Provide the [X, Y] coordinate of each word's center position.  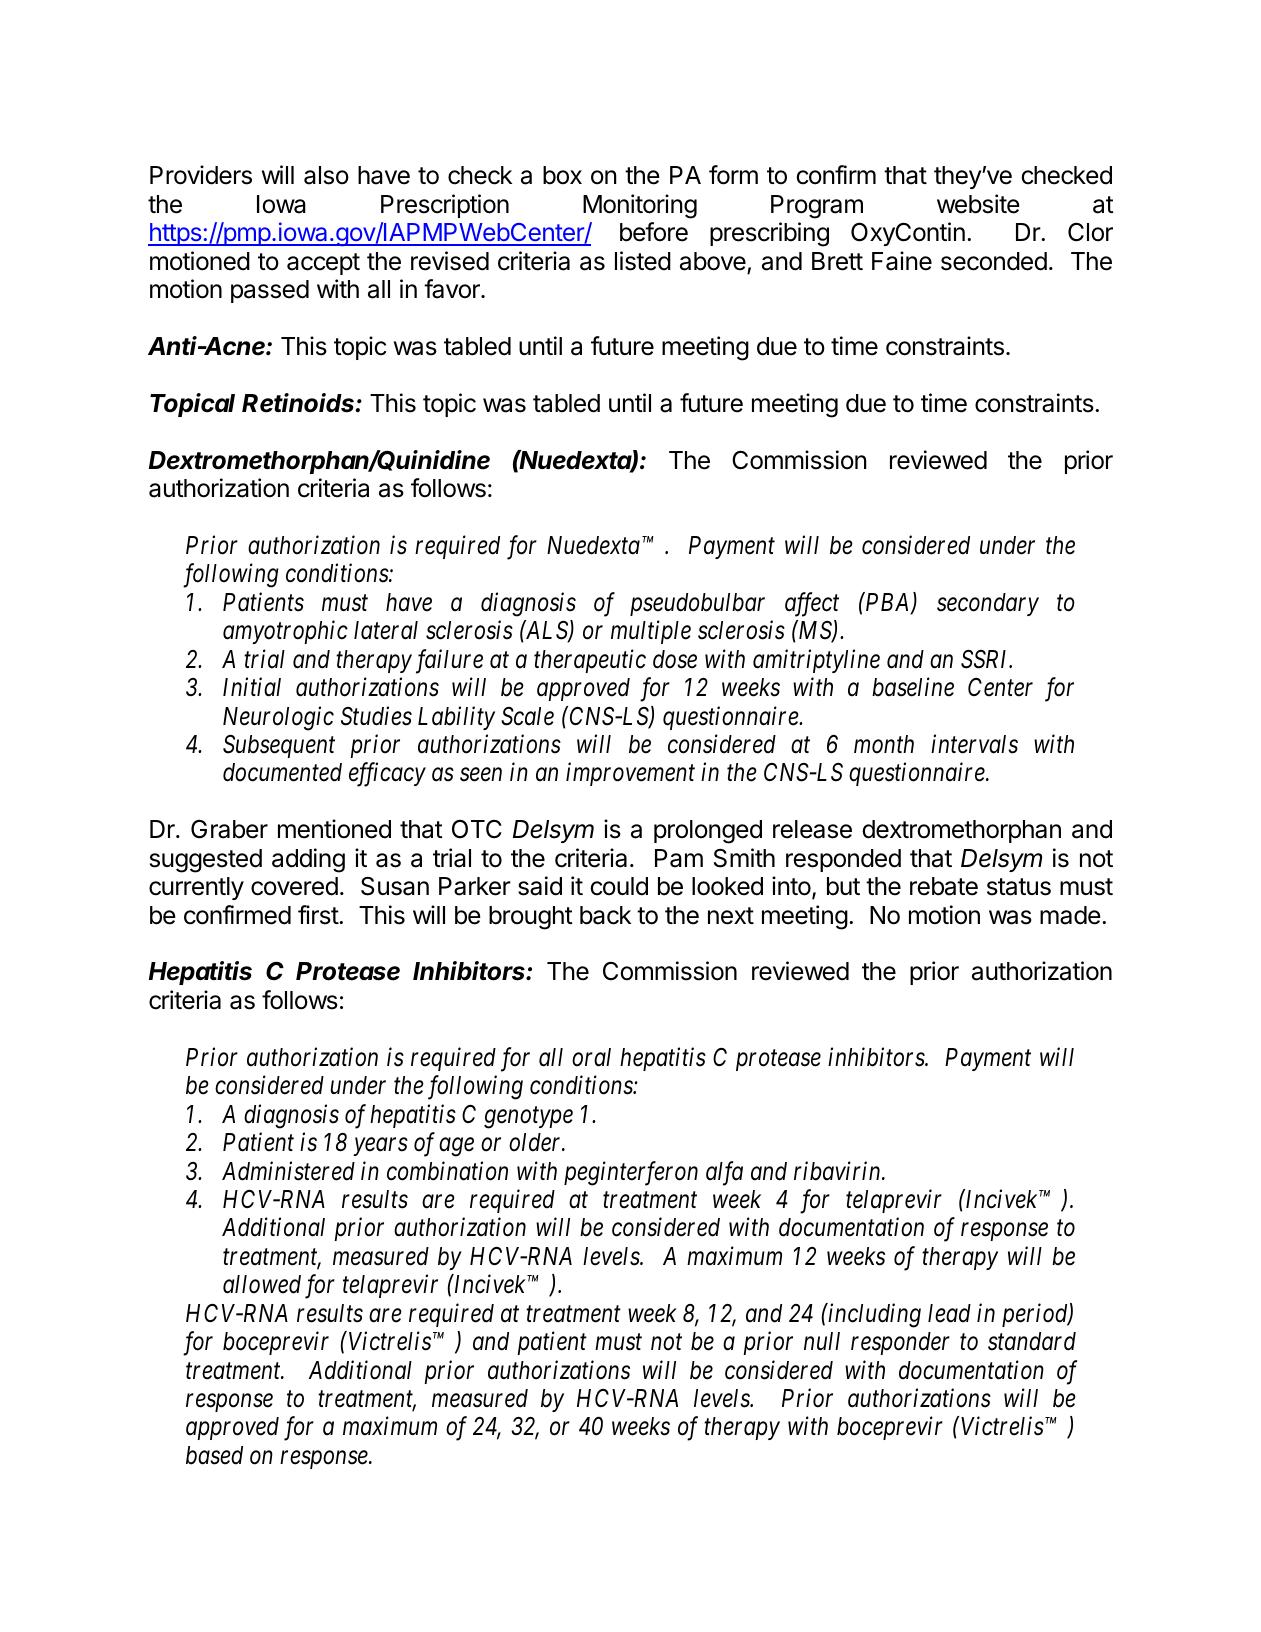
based [214, 1455]
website [978, 204]
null [822, 1341]
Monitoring [640, 206]
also [326, 175]
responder [900, 1343]
